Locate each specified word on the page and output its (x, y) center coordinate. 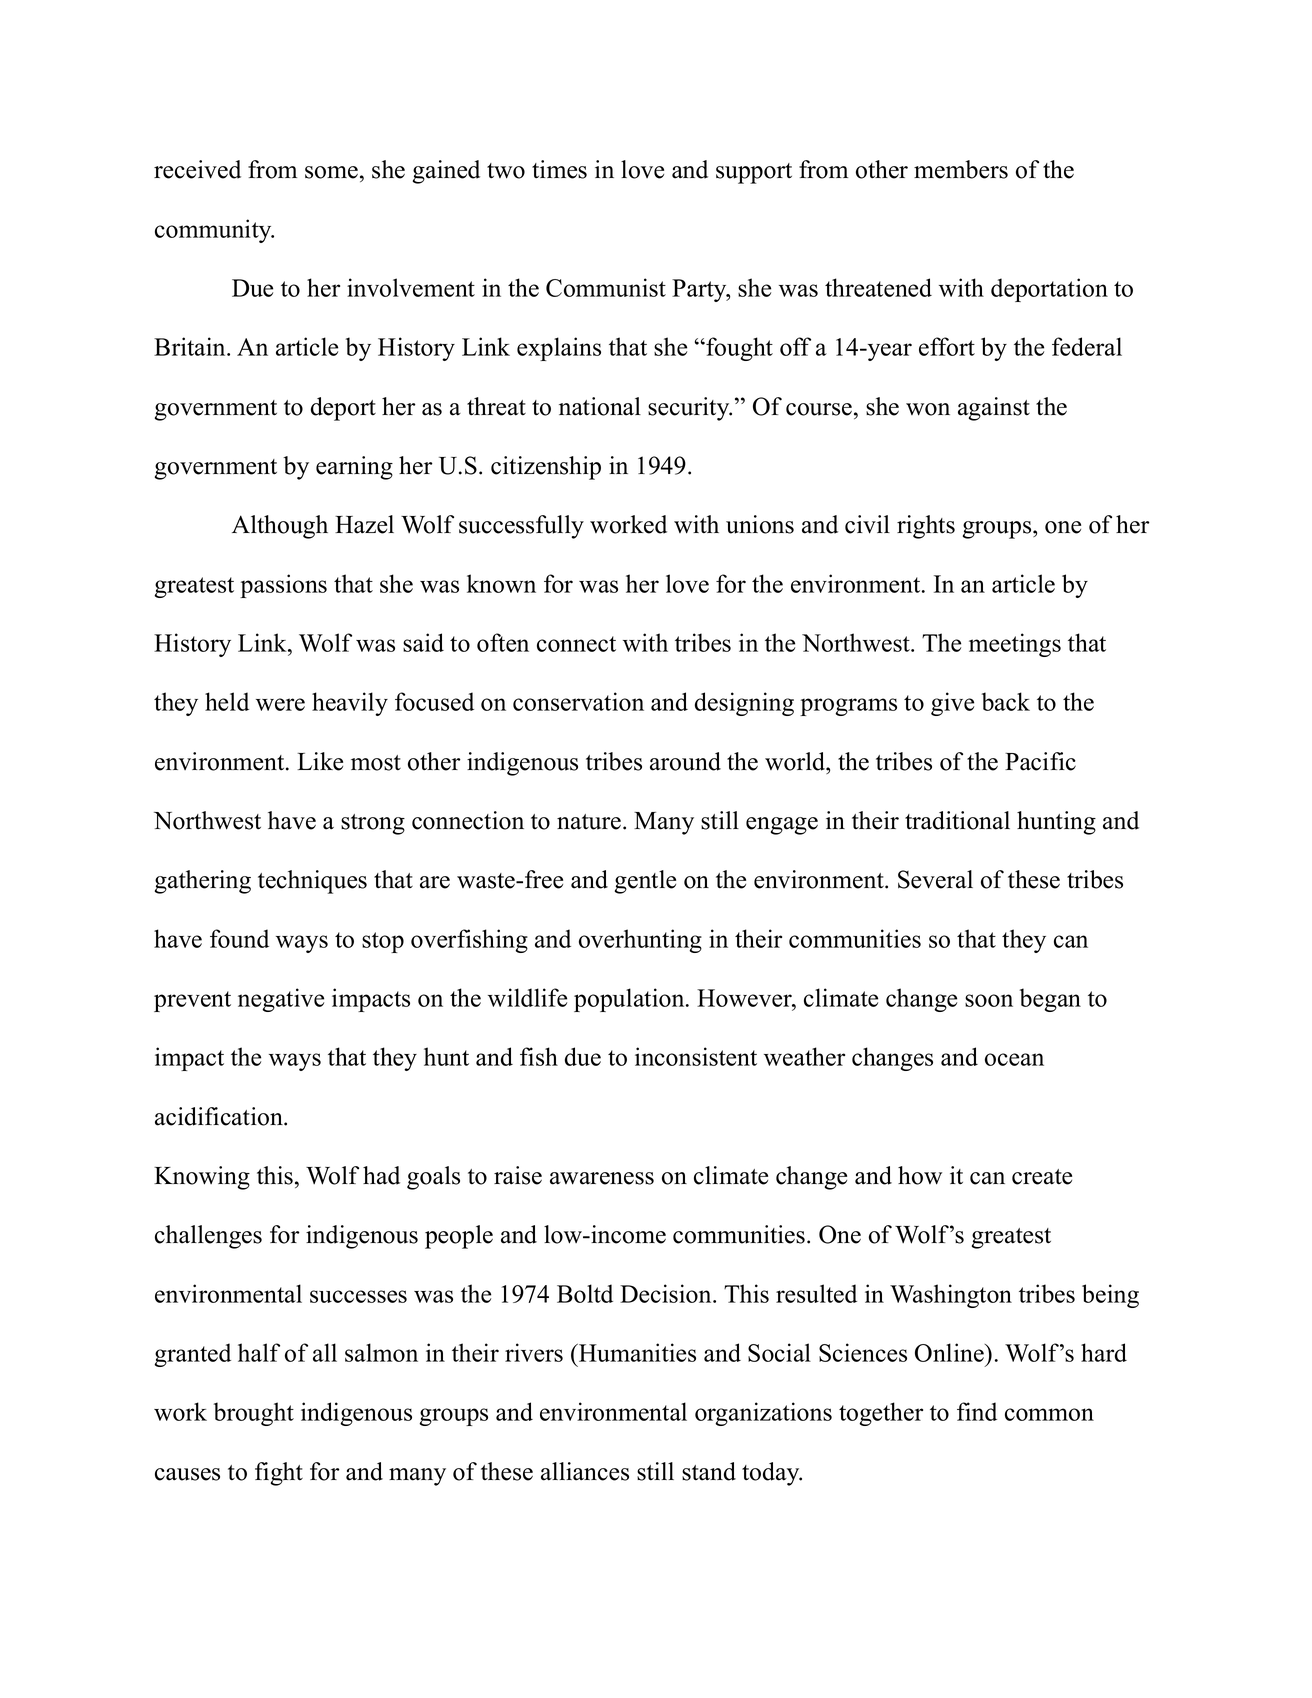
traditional (957, 820)
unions (760, 524)
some (331, 172)
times (559, 169)
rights (926, 527)
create (1042, 1177)
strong (373, 824)
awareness (602, 1178)
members (961, 169)
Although (280, 527)
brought (254, 1414)
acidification (220, 1116)
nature (589, 822)
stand (709, 1471)
